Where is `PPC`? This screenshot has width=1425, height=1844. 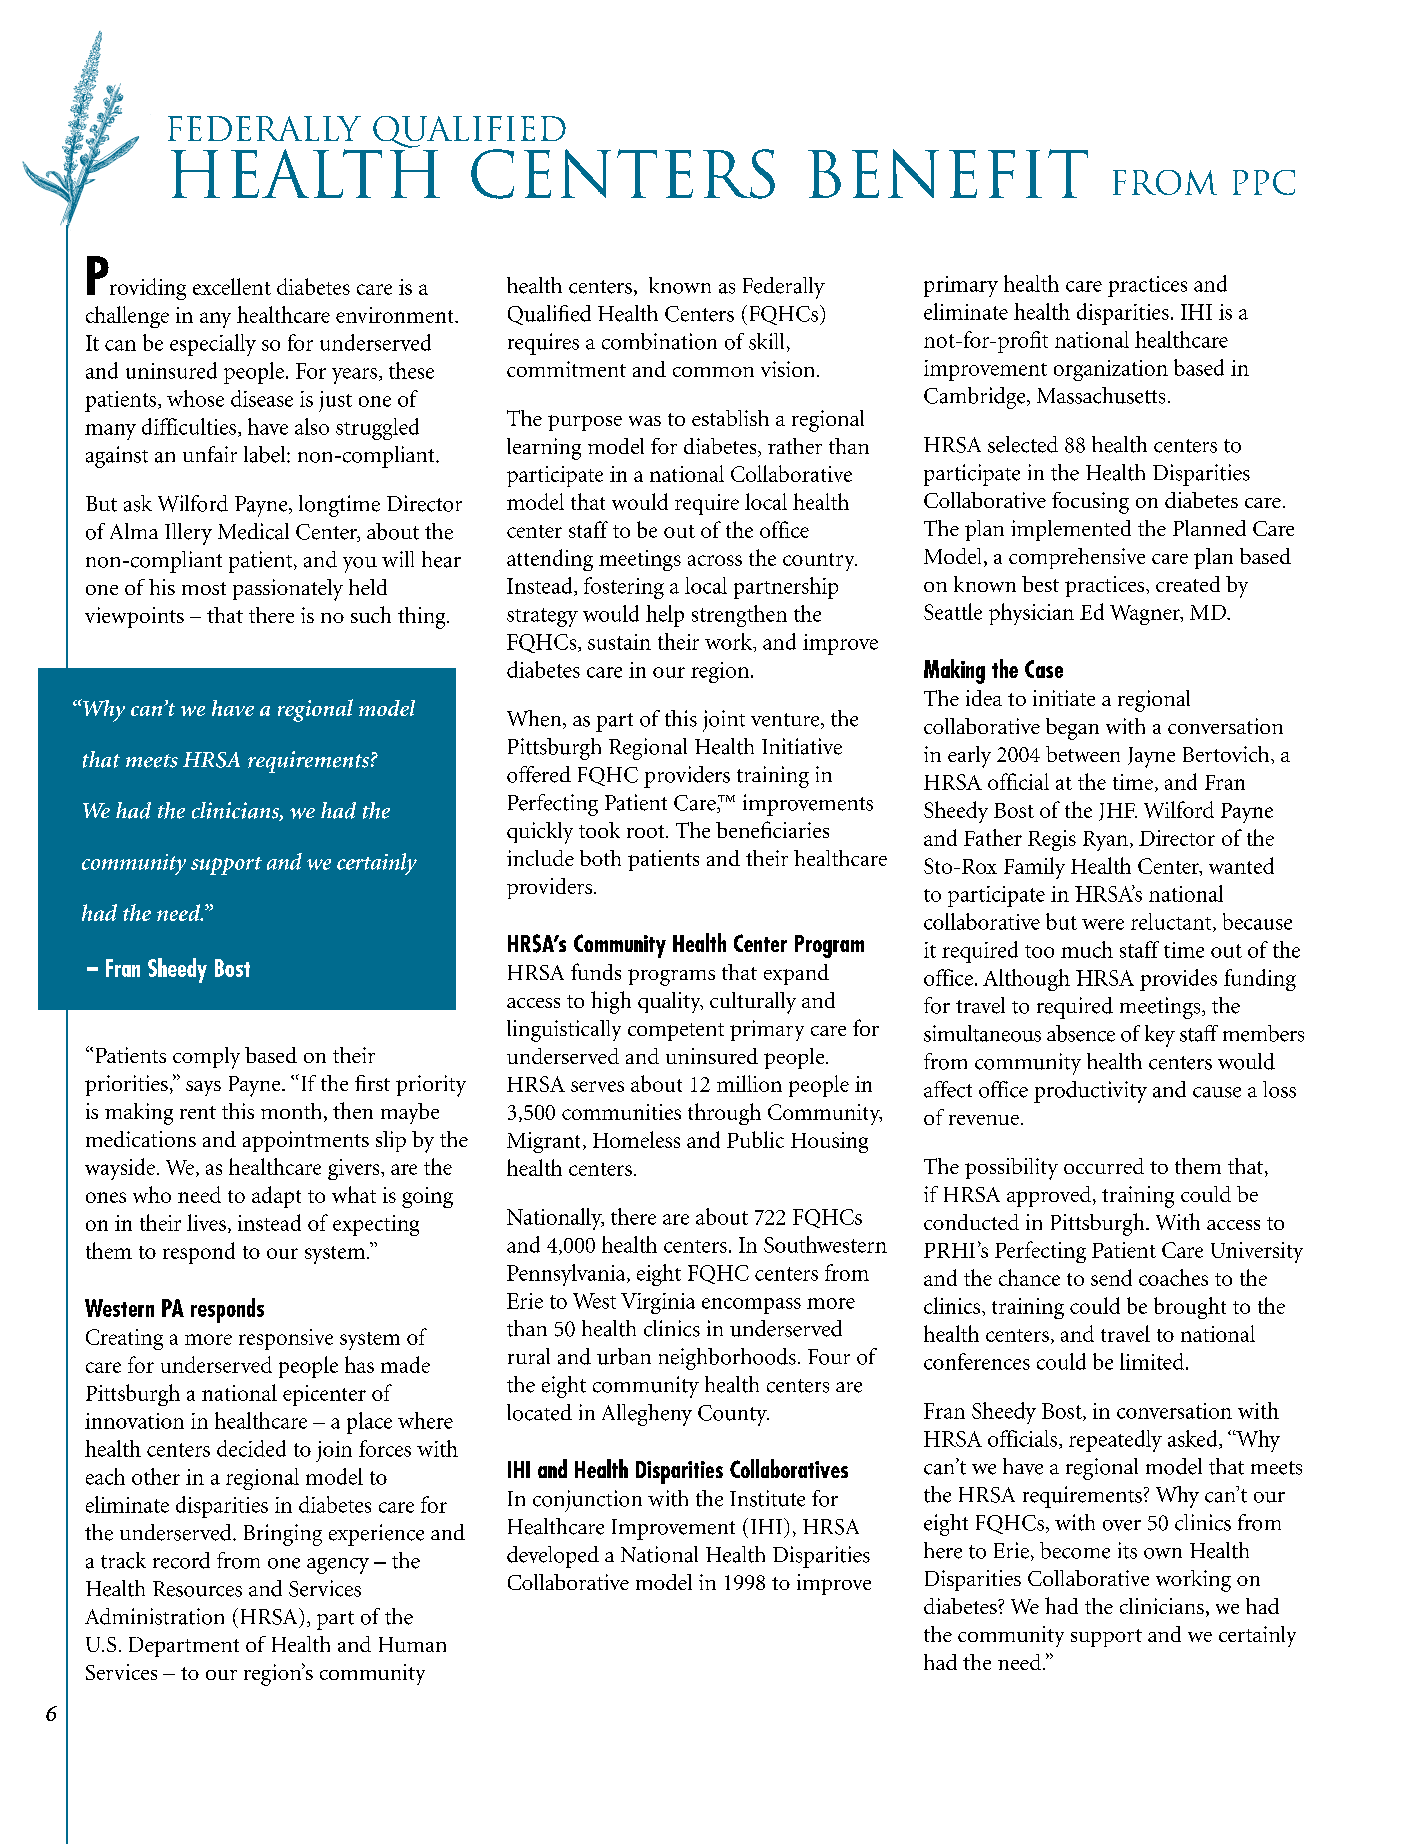 PPC is located at coordinates (1264, 182).
